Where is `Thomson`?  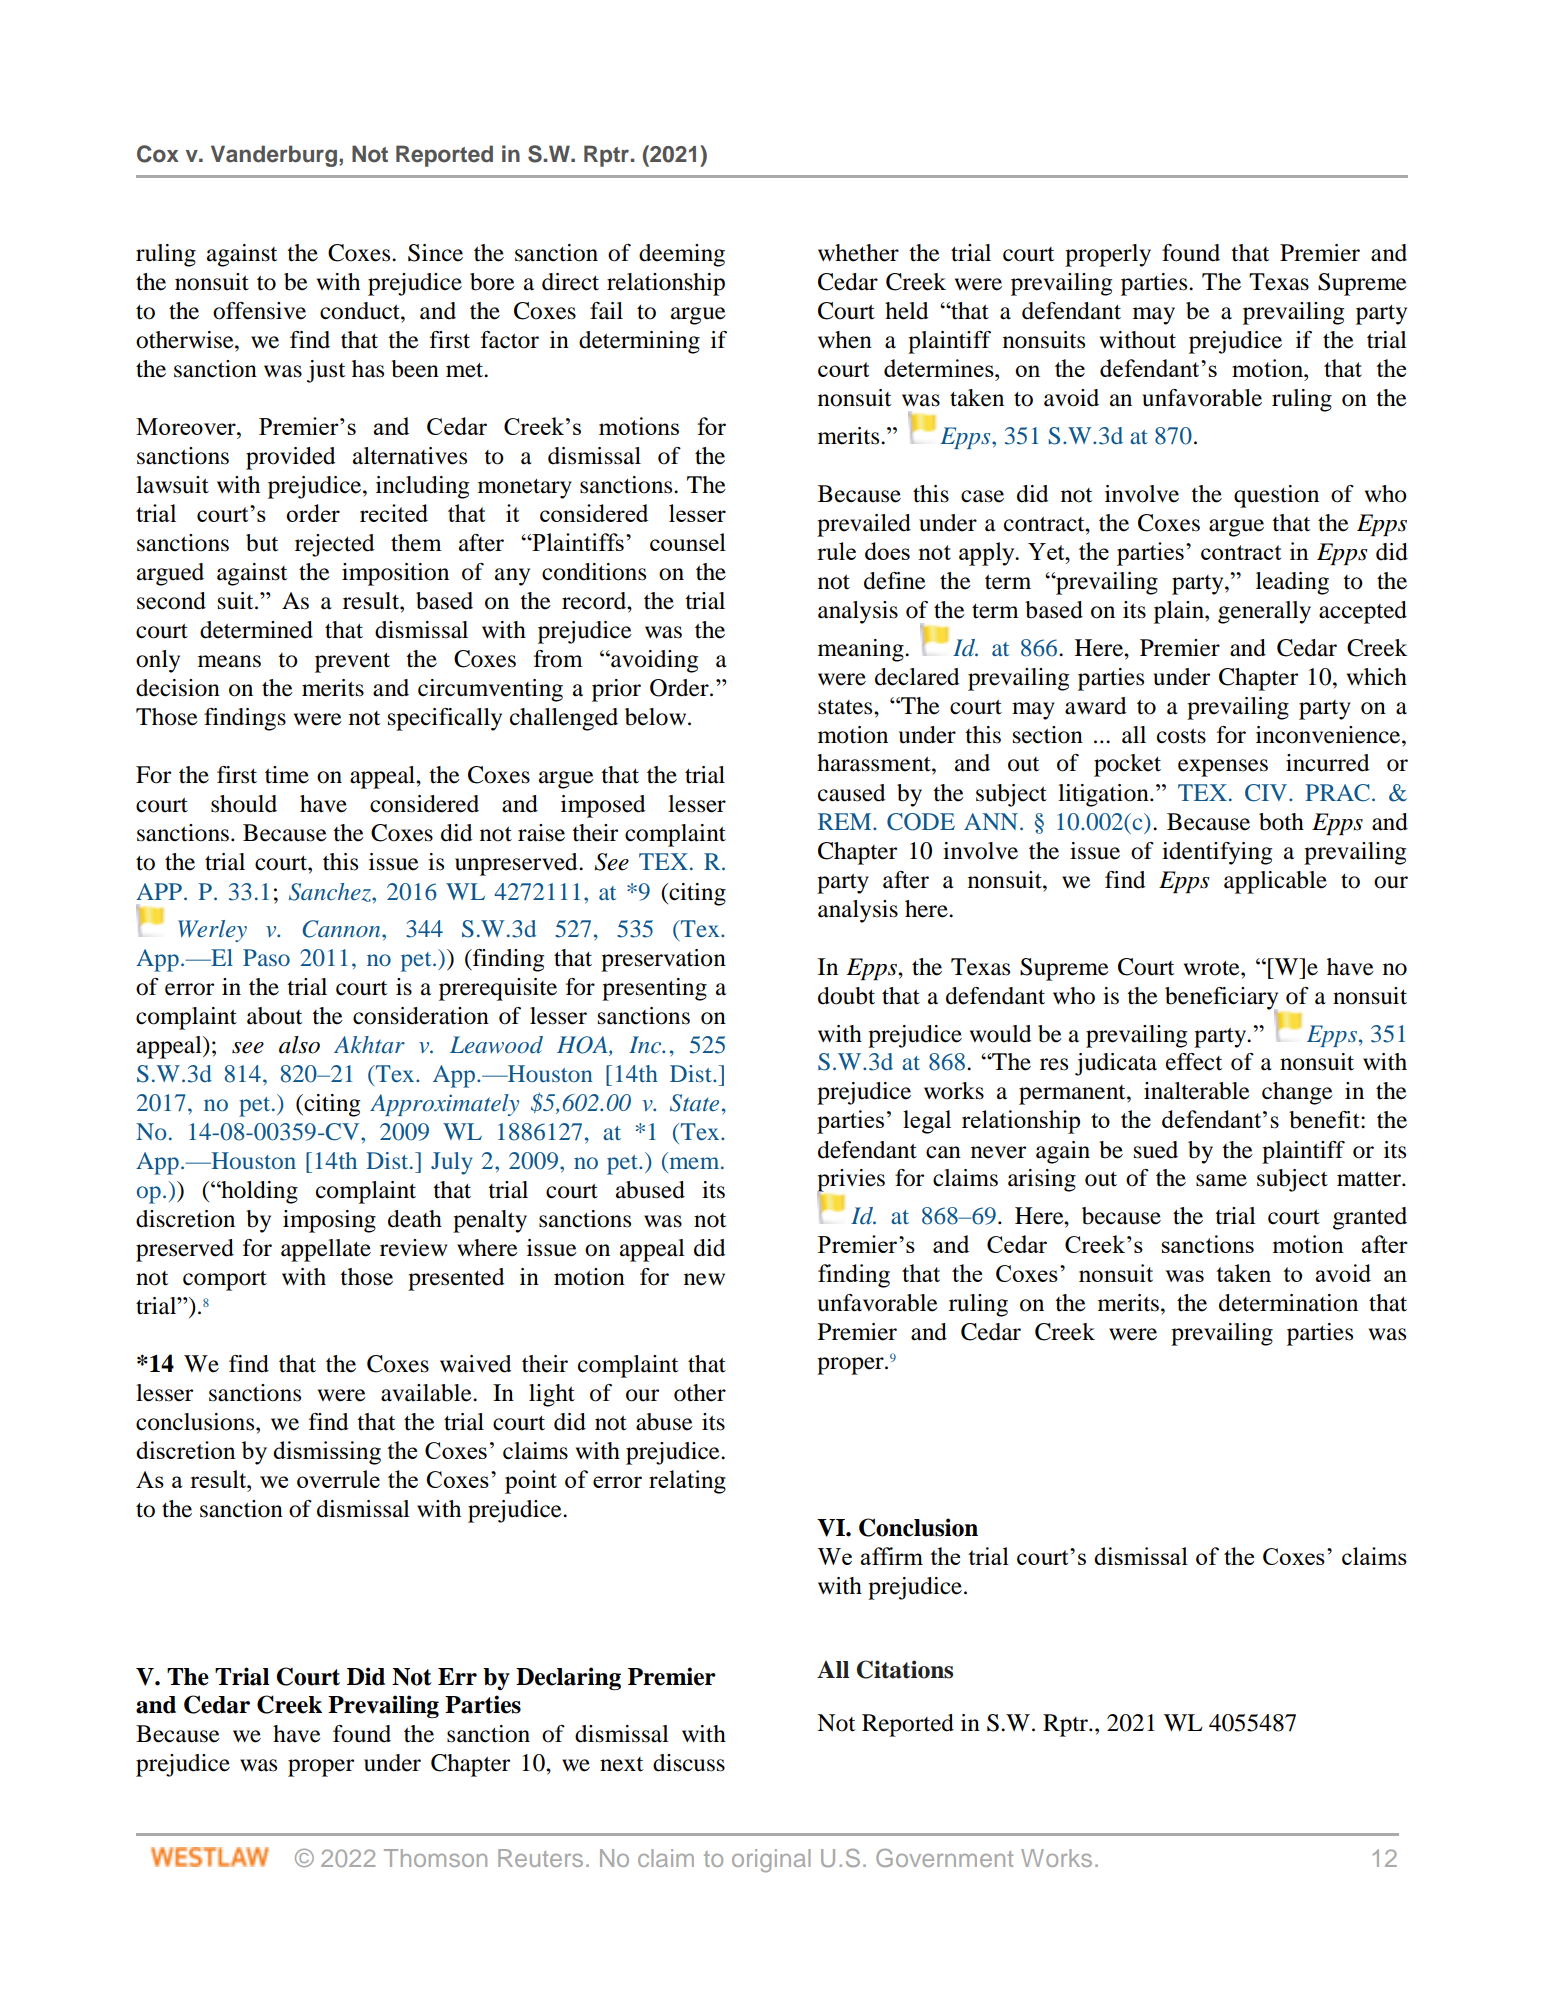
Thomson is located at coordinates (435, 1858).
